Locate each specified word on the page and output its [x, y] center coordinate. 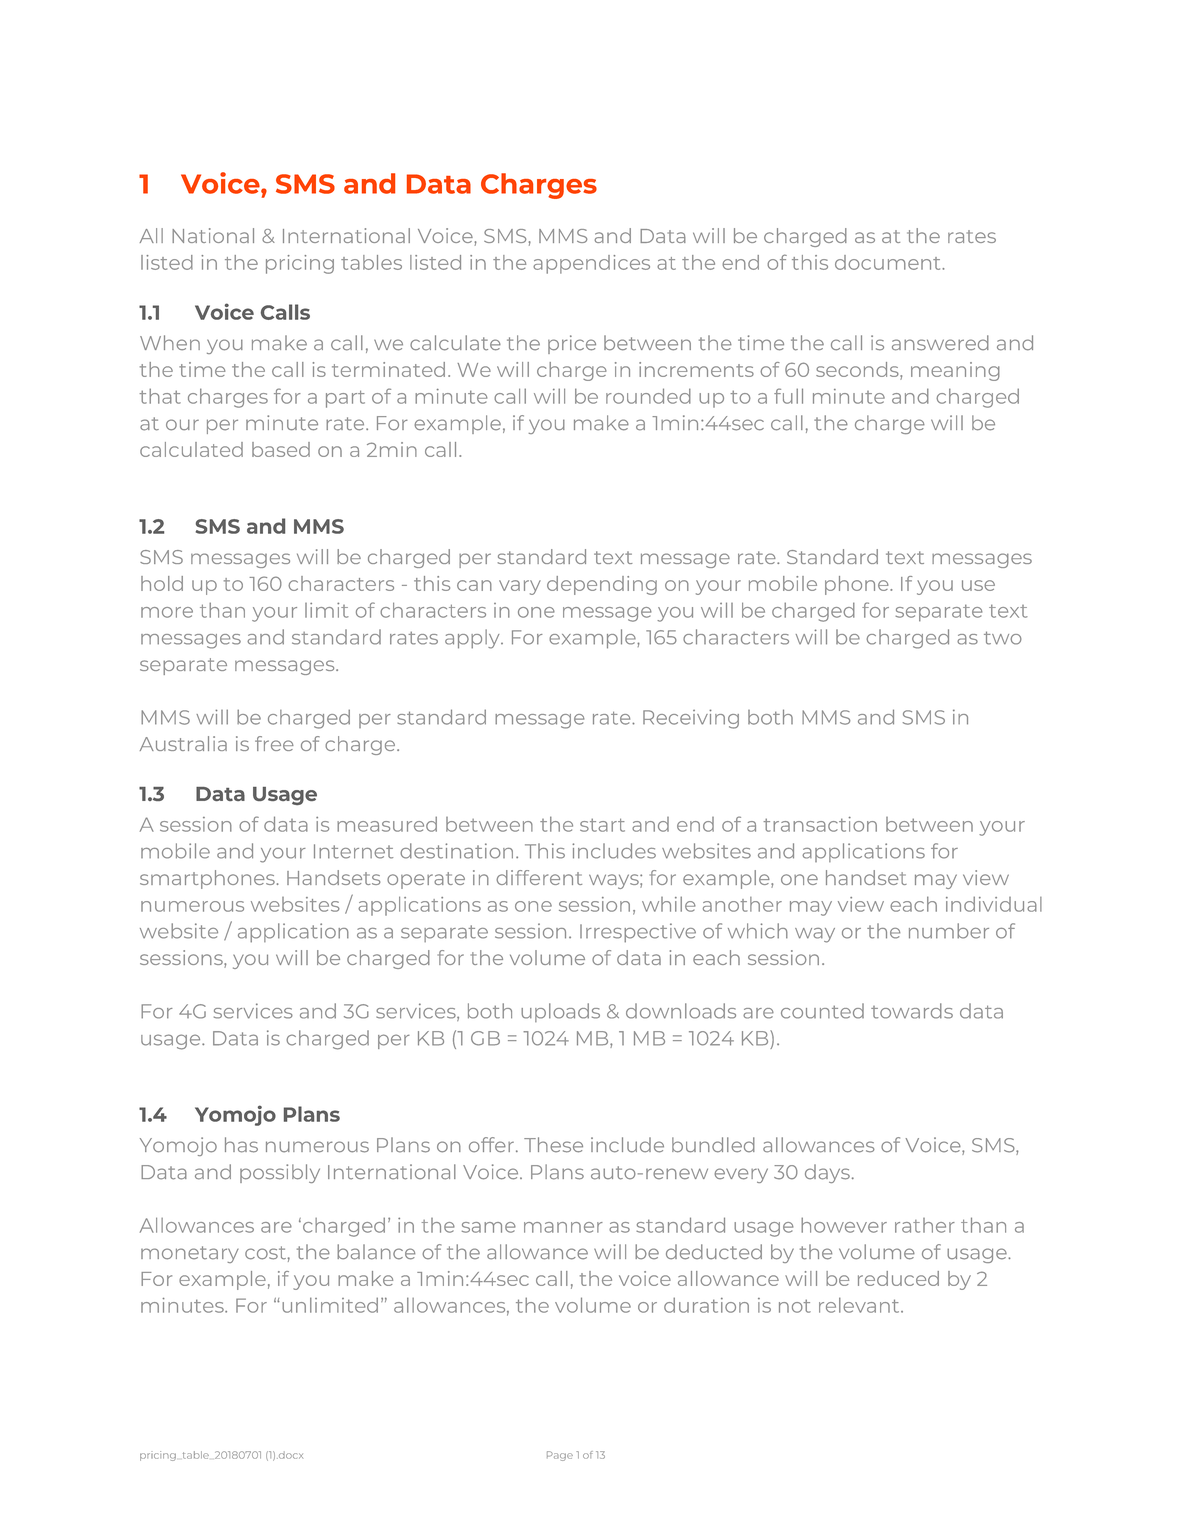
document [889, 262]
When [170, 342]
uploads [560, 1012]
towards [912, 1011]
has [241, 1145]
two [1003, 638]
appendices [591, 264]
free [274, 743]
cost [265, 1253]
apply [473, 639]
